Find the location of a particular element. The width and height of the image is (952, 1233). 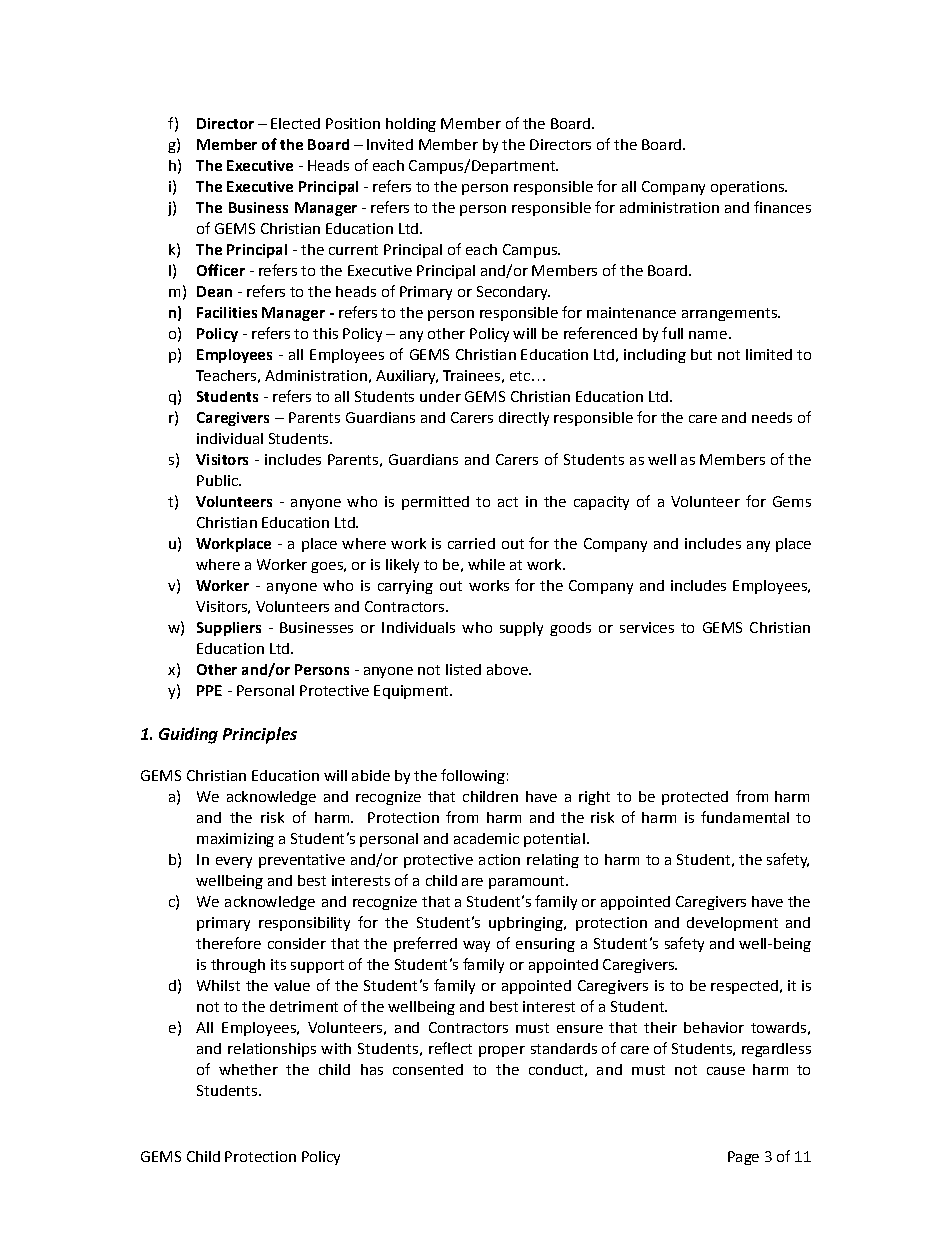

holding is located at coordinates (411, 125).
